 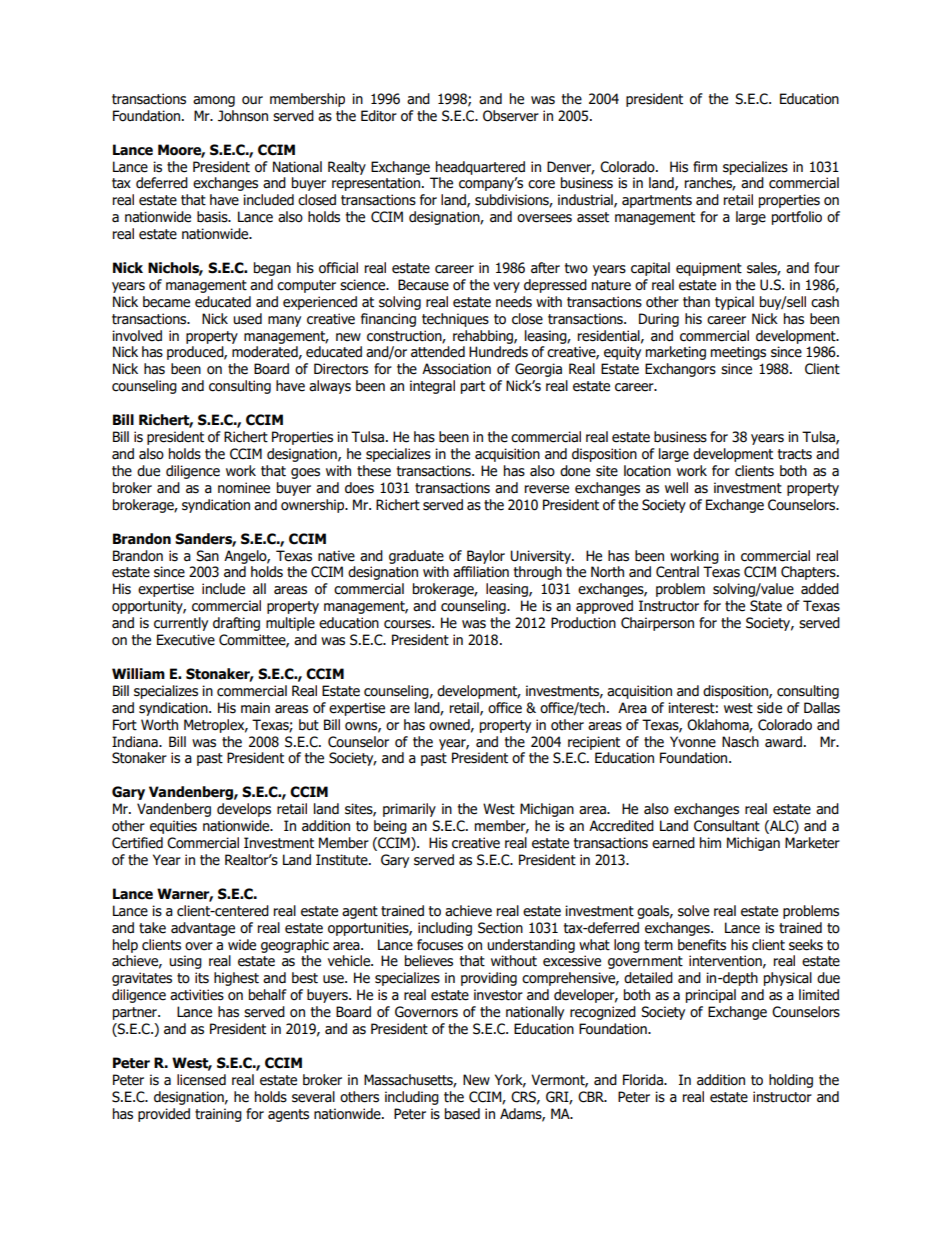 What do you see at coordinates (481, 572) in the page?
I see `affiliation` at bounding box center [481, 572].
